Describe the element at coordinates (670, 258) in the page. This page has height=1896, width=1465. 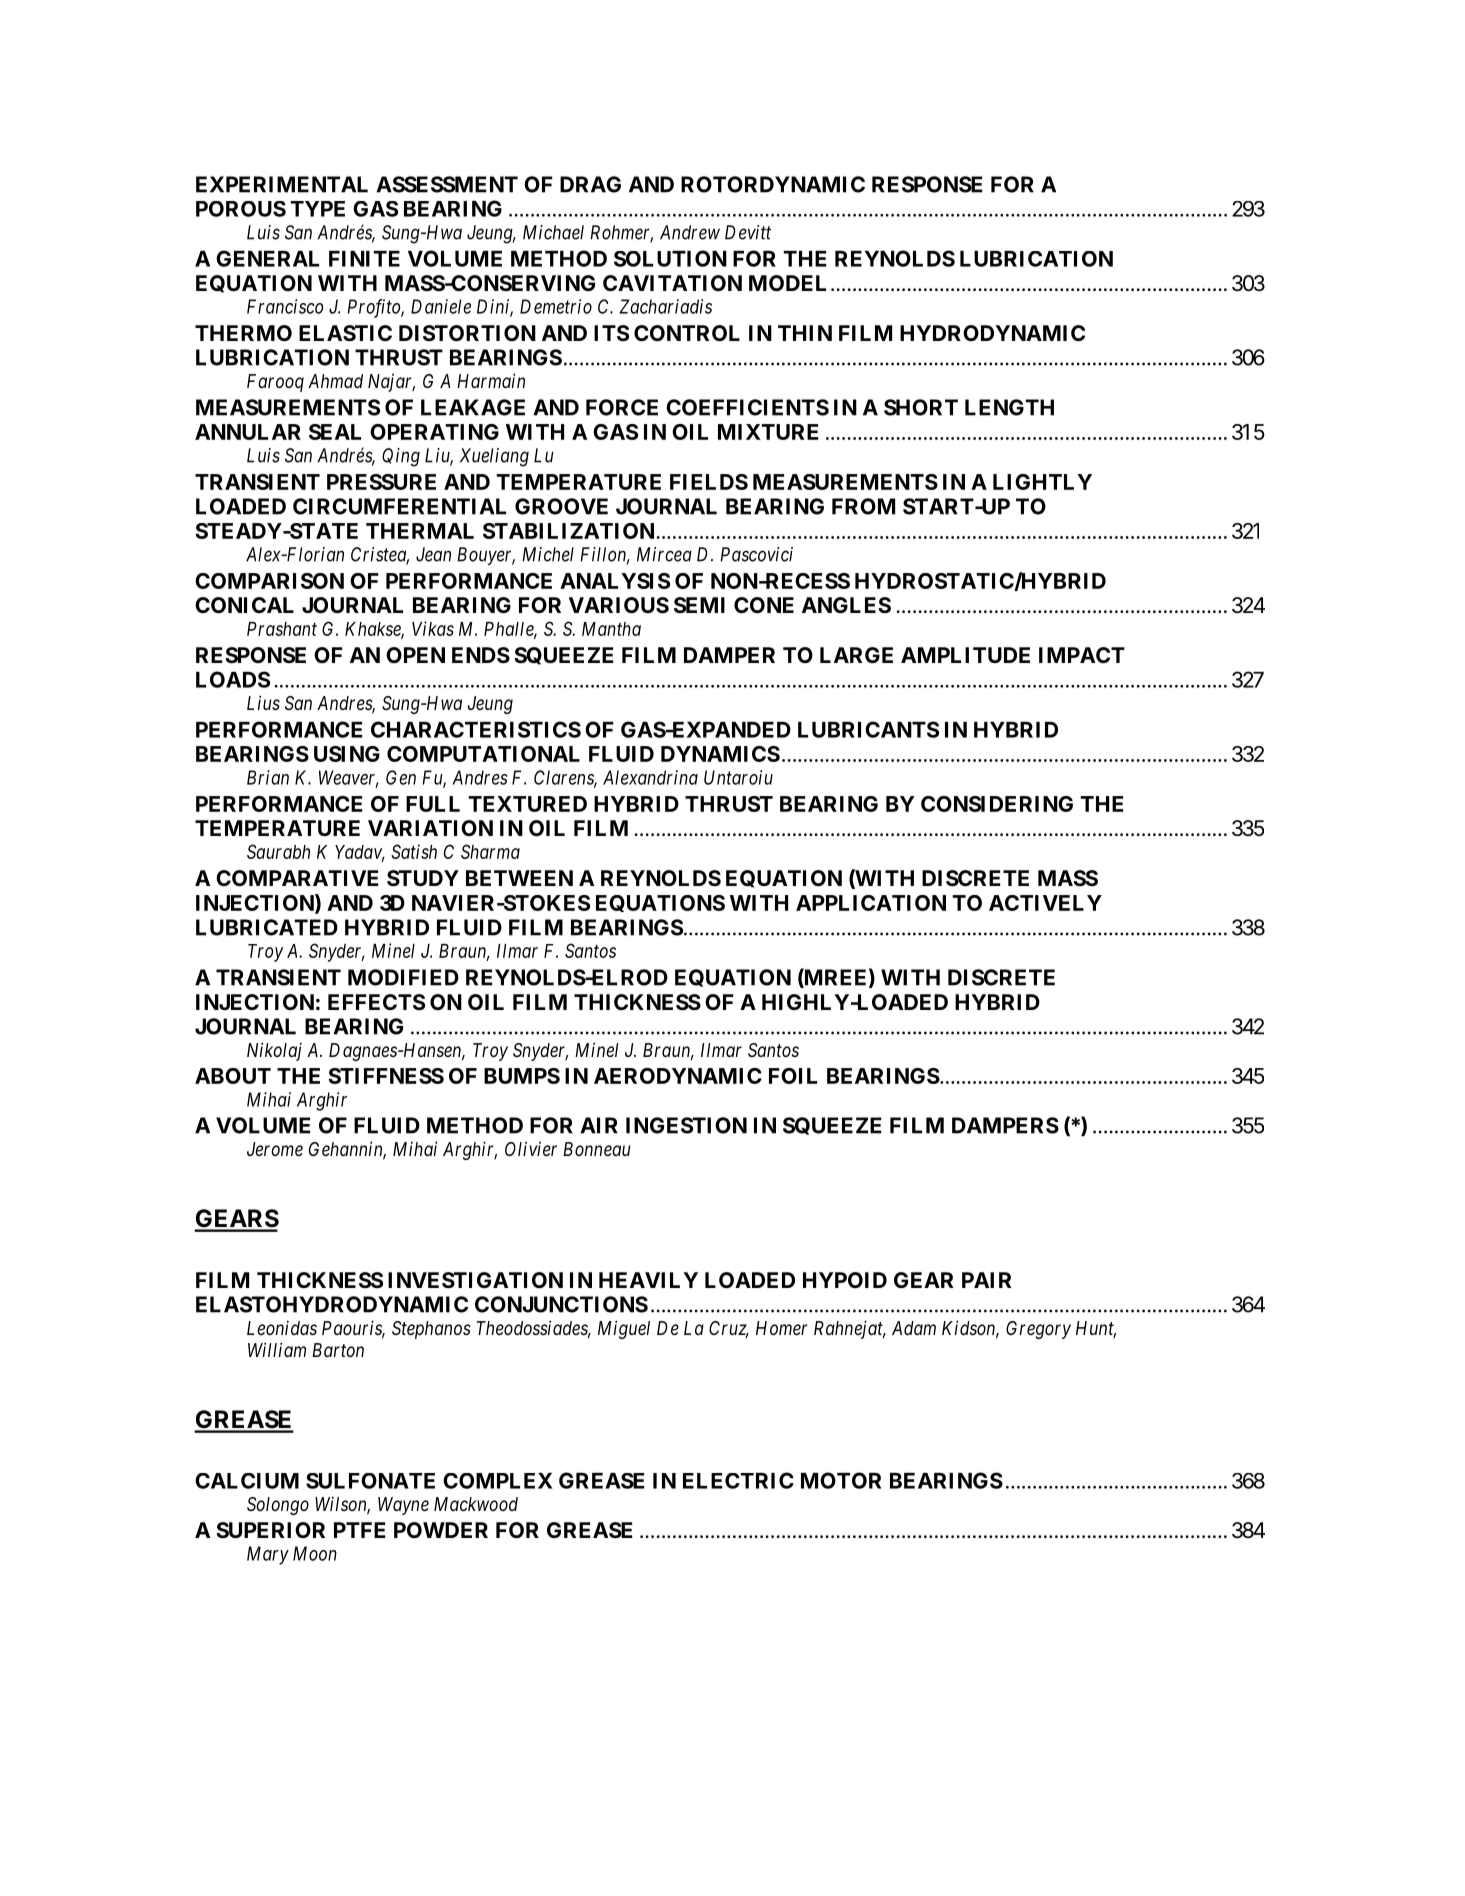
I see `SOLUTION` at that location.
